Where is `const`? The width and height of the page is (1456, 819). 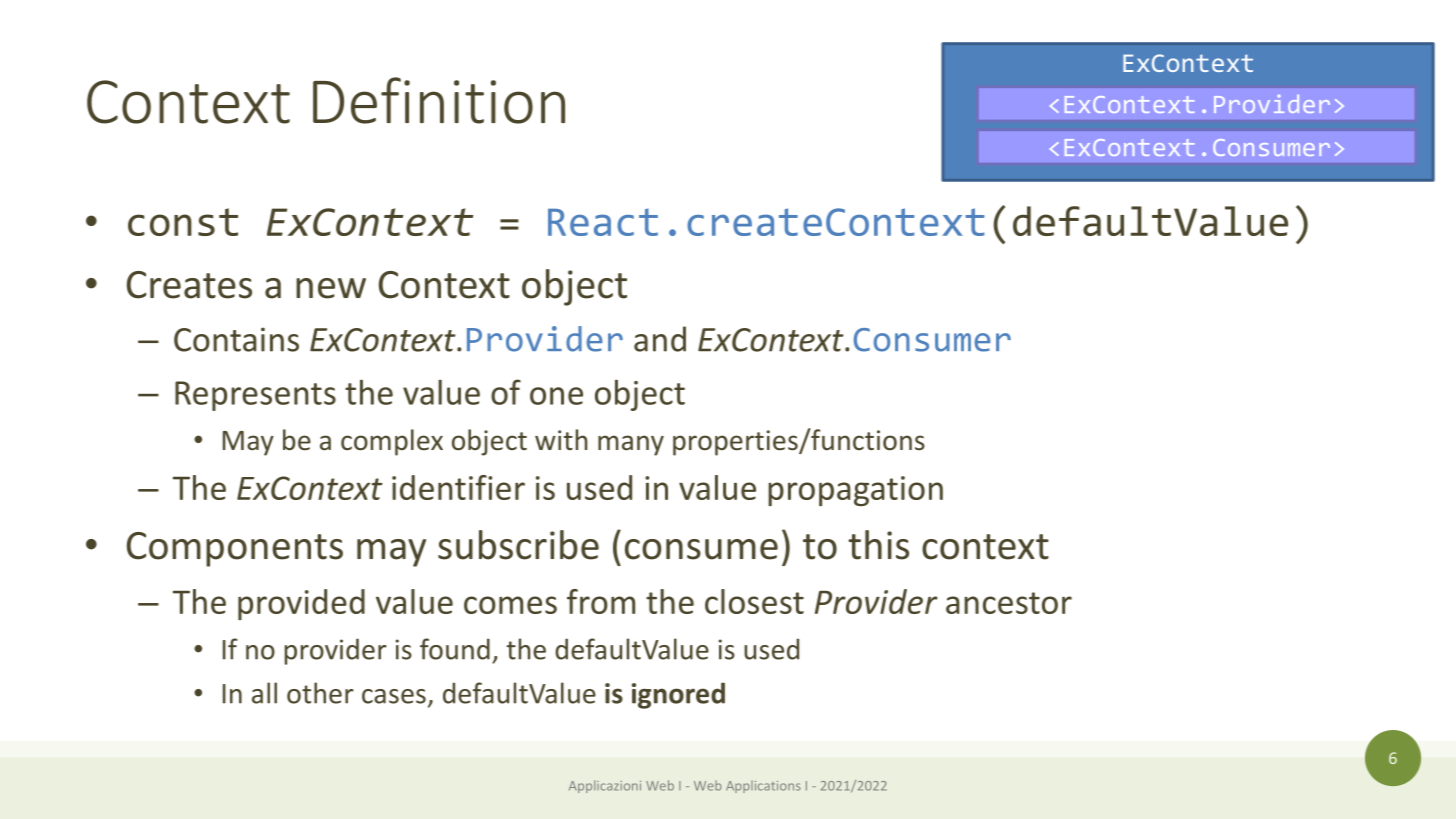 const is located at coordinates (183, 222).
